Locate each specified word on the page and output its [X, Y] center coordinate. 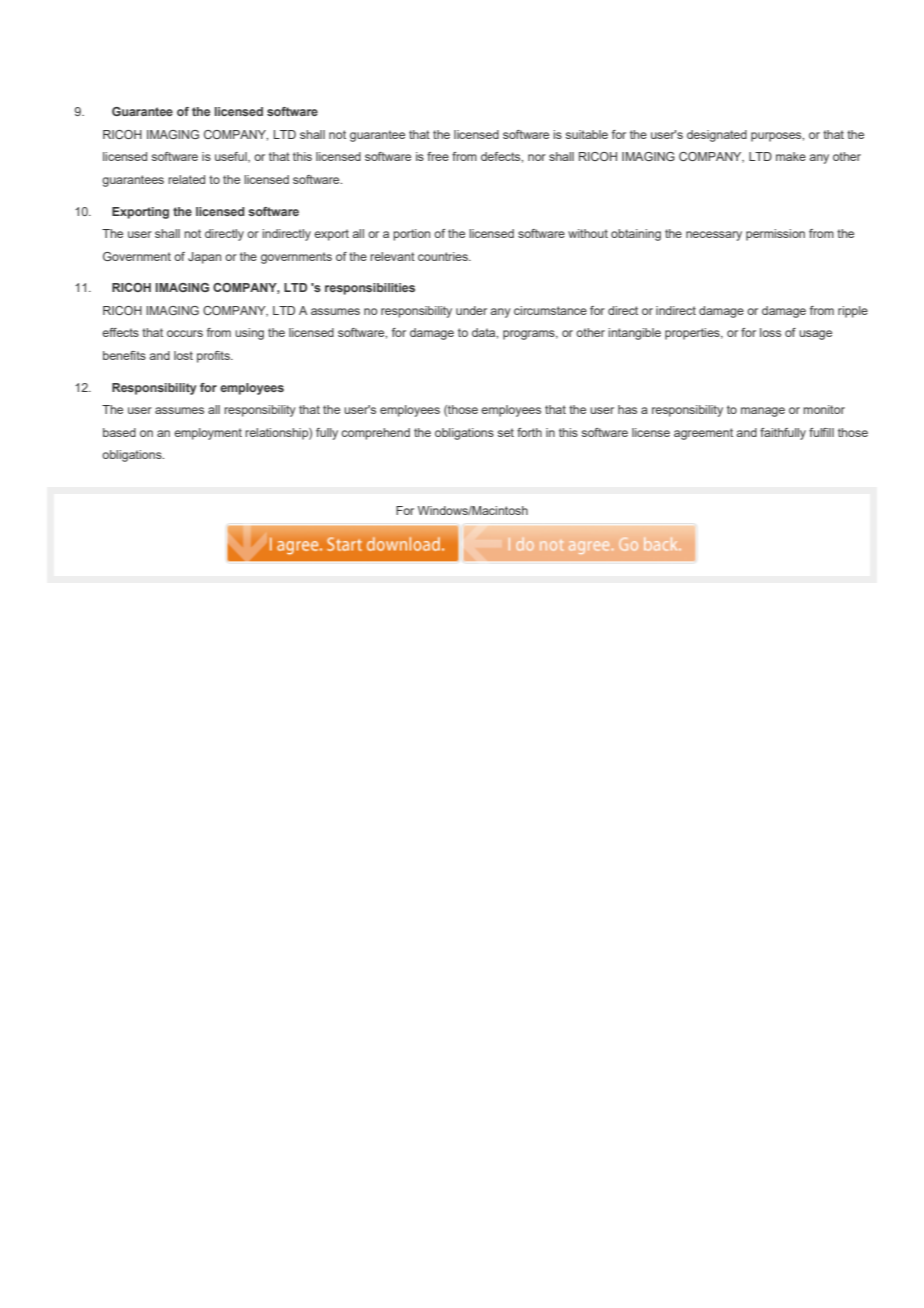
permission [775, 235]
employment [208, 434]
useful [232, 157]
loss [770, 332]
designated [717, 136]
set [506, 432]
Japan [204, 258]
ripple [853, 312]
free [438, 156]
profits [214, 357]
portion [411, 235]
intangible [634, 334]
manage [763, 412]
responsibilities [370, 289]
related [186, 179]
